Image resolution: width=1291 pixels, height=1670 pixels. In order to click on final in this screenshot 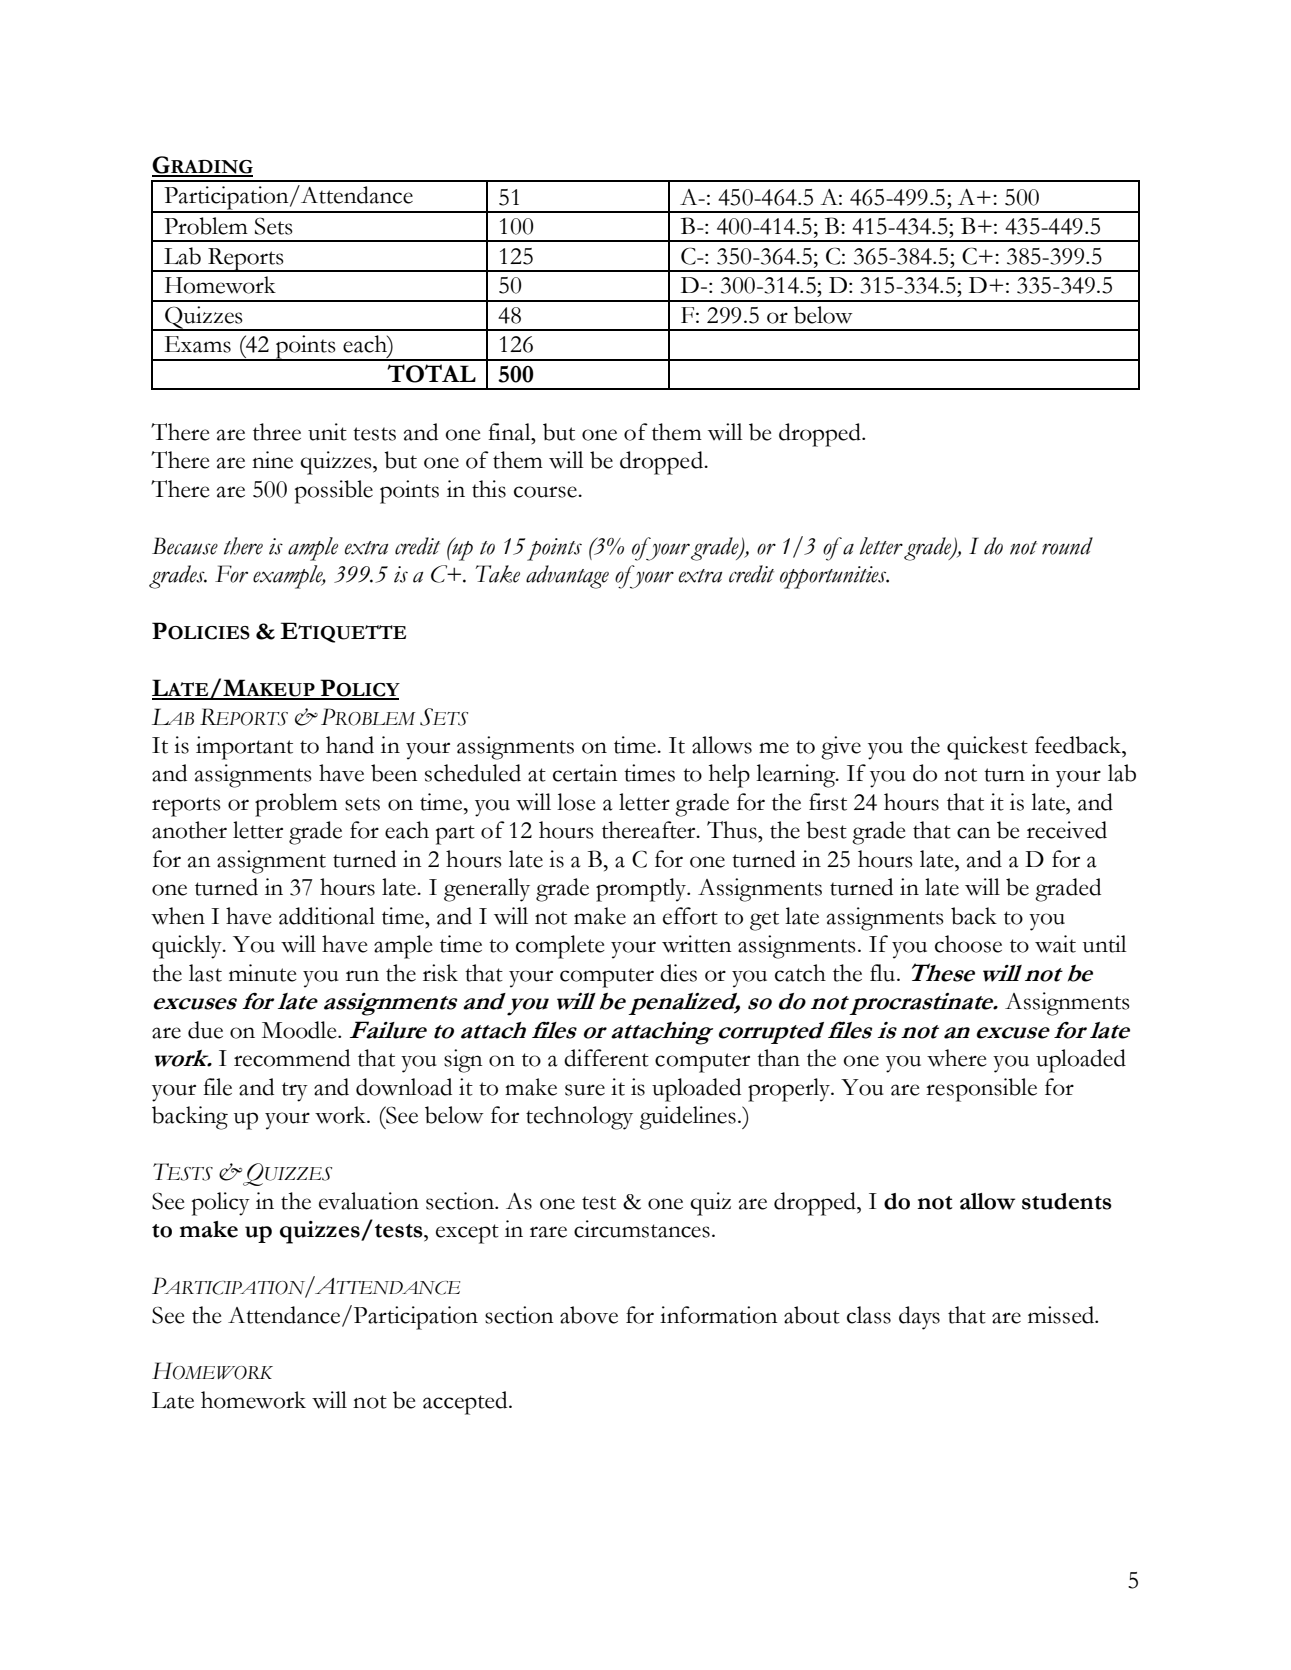, I will do `click(510, 432)`.
